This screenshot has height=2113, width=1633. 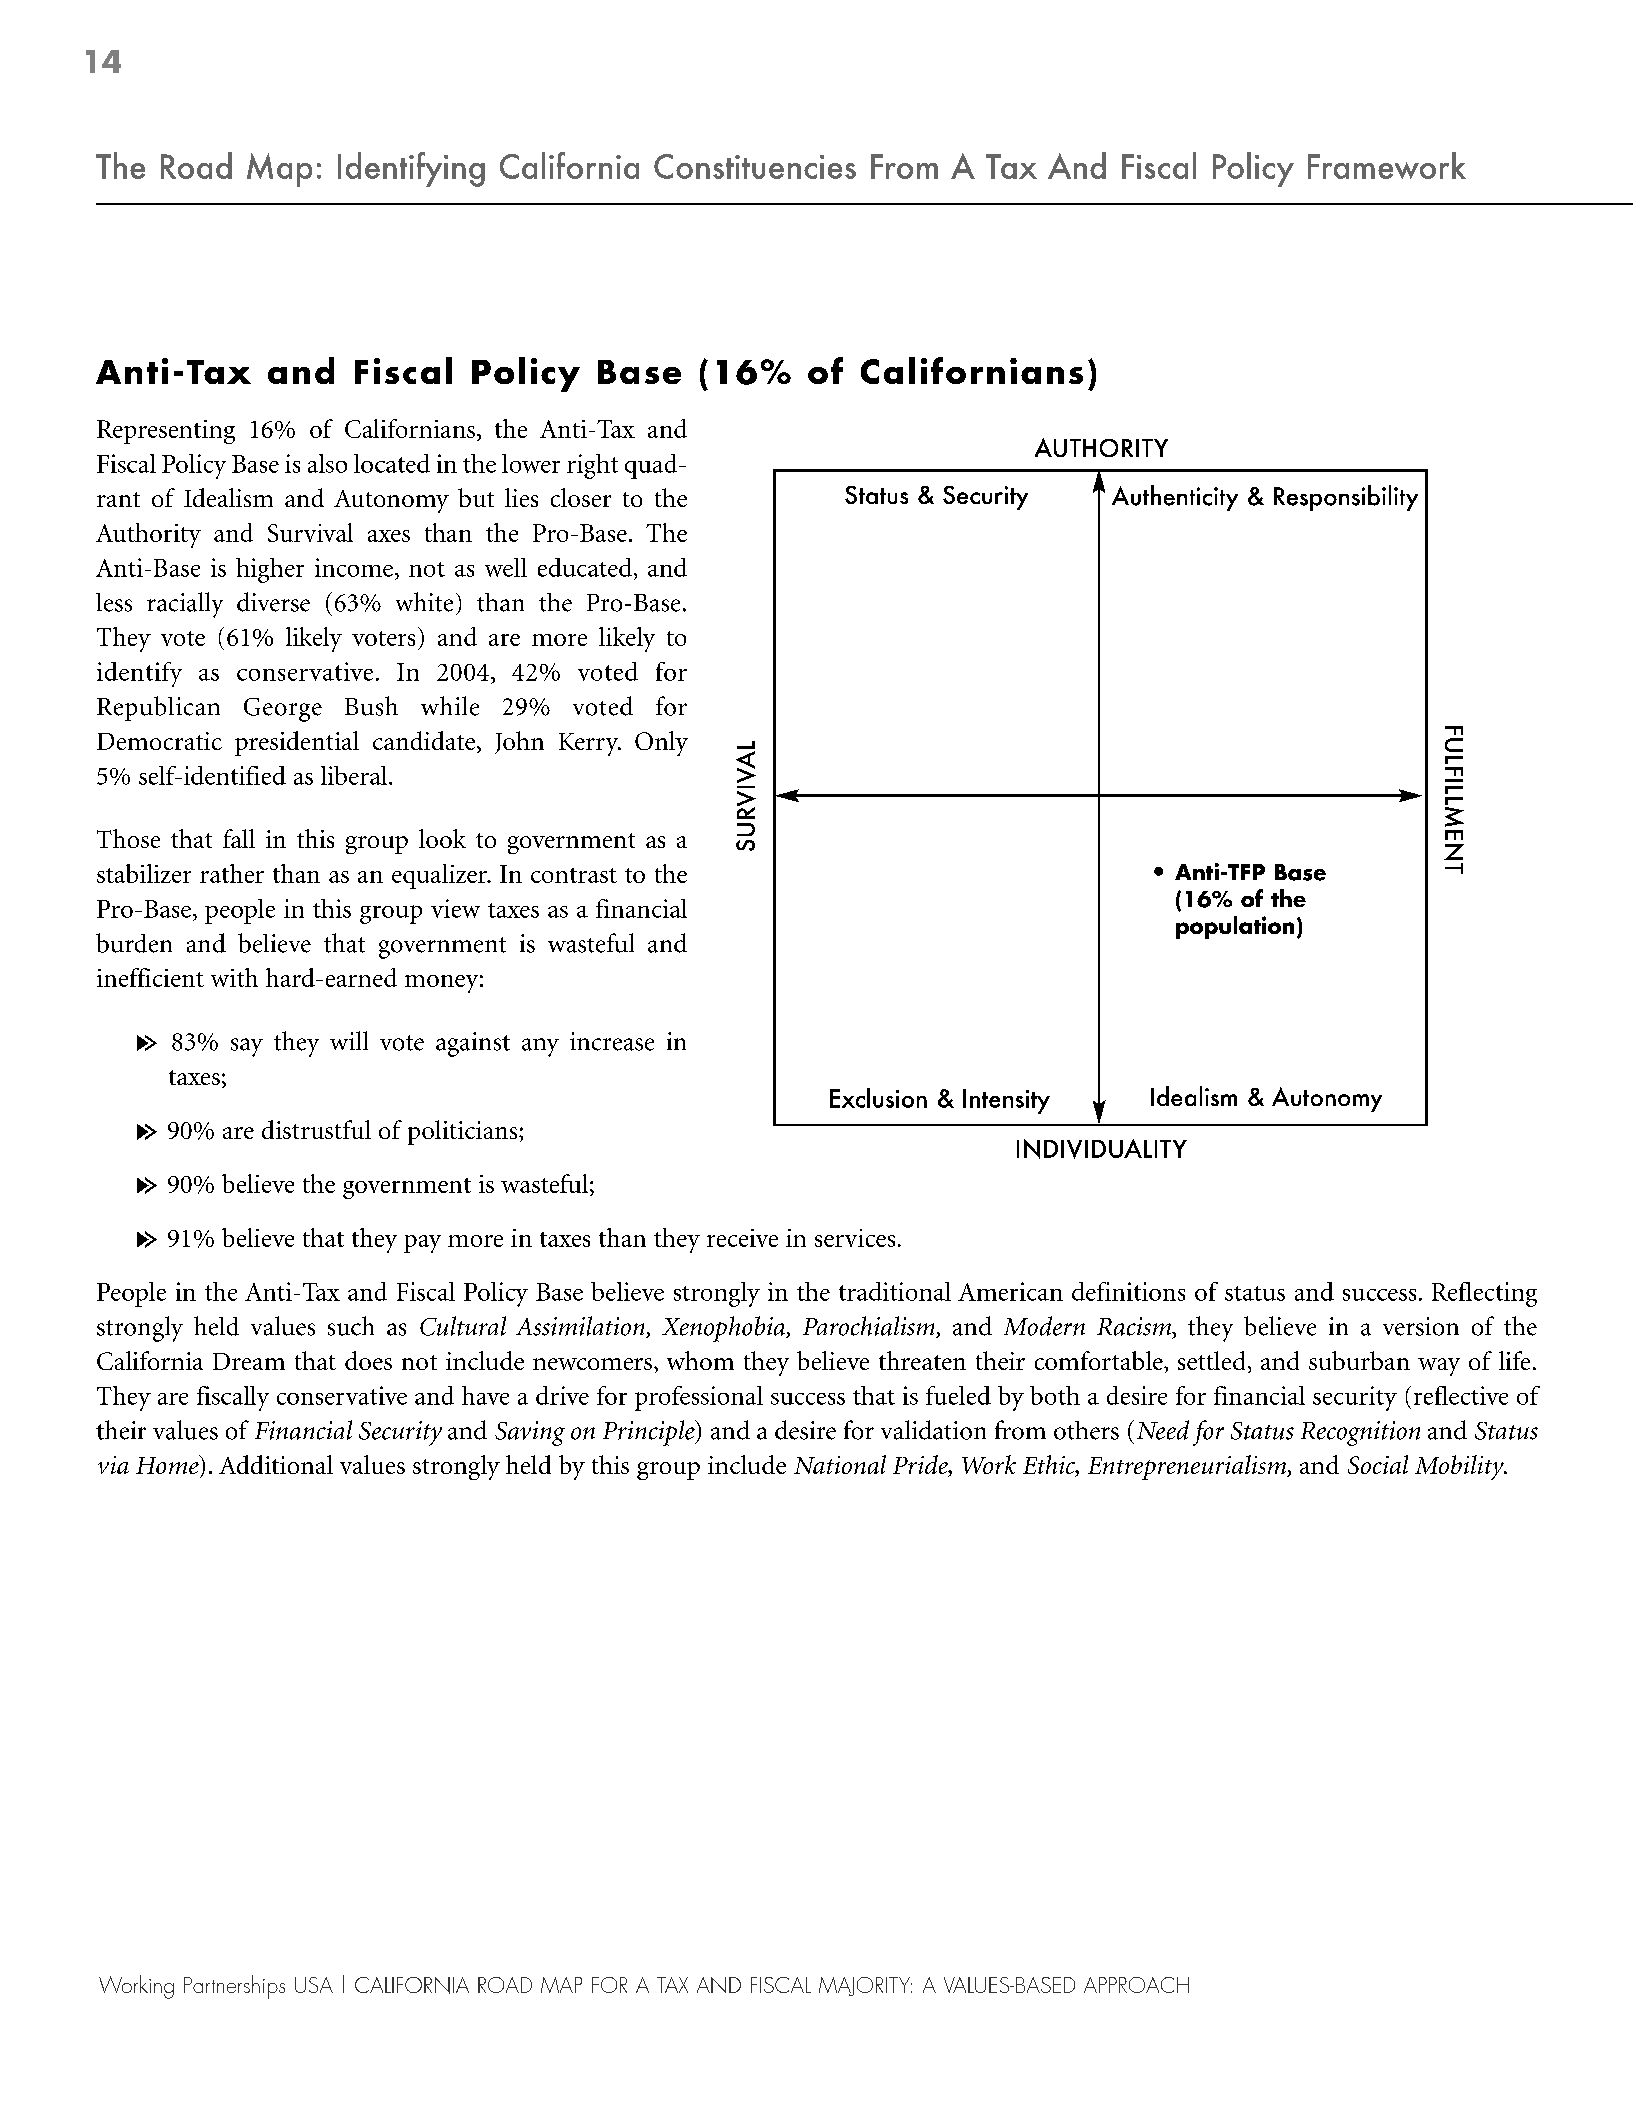 What do you see at coordinates (865, 1986) in the screenshot?
I see `MAJORITY` at bounding box center [865, 1986].
